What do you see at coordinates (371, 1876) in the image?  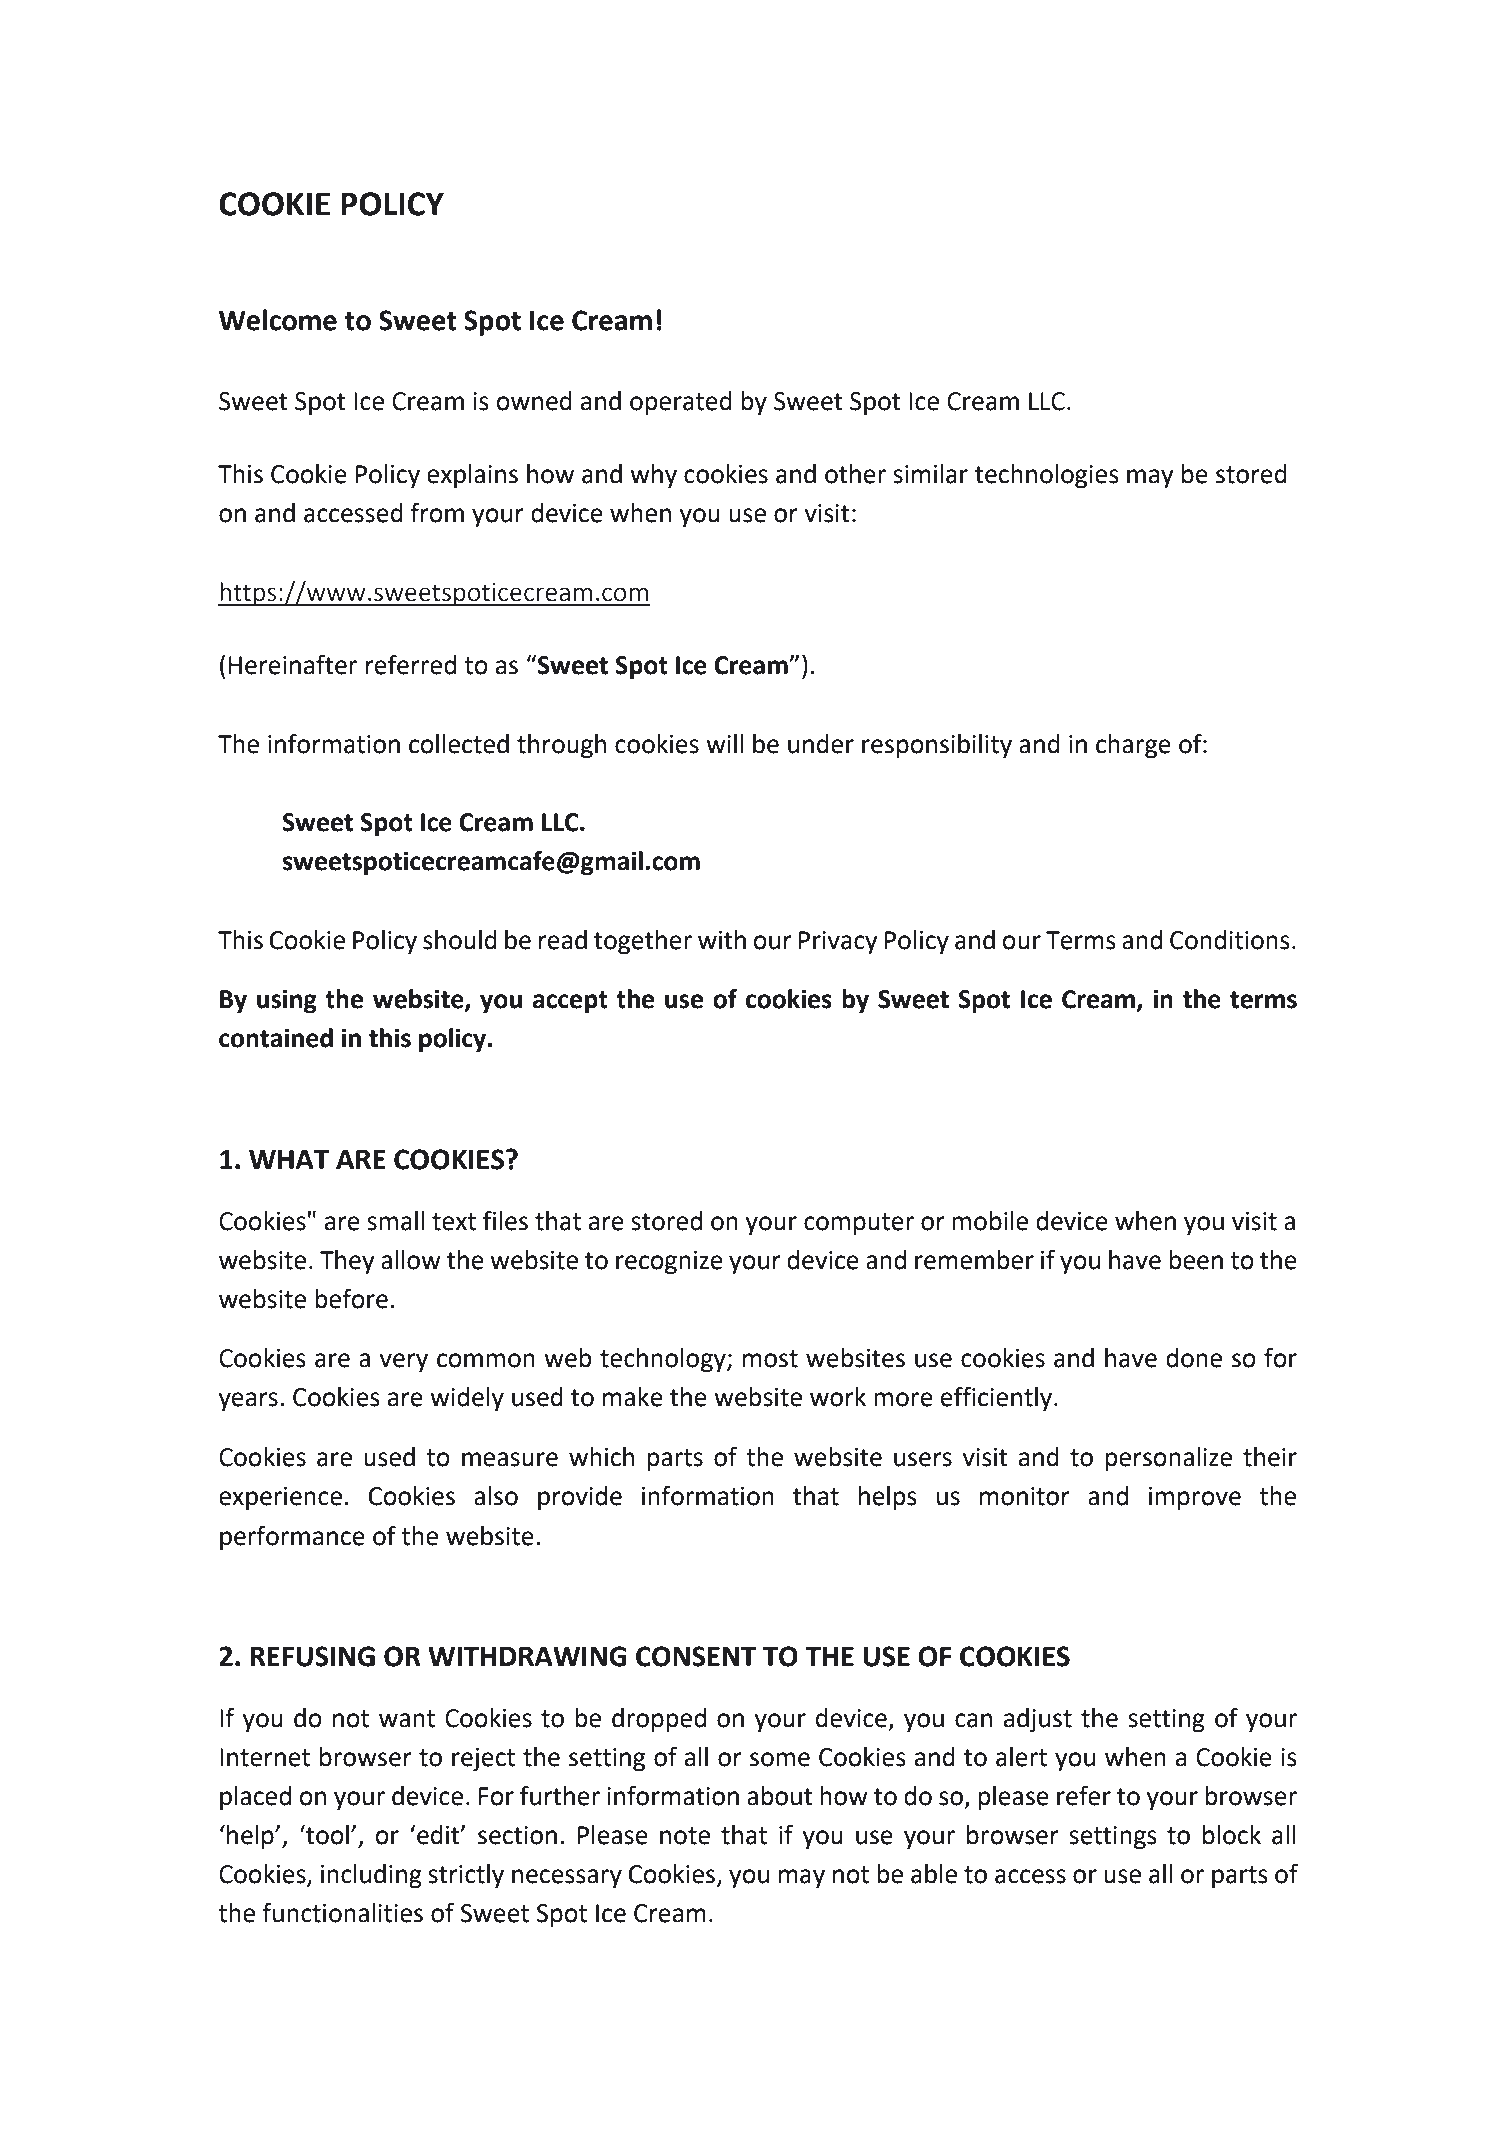 I see `including` at bounding box center [371, 1876].
